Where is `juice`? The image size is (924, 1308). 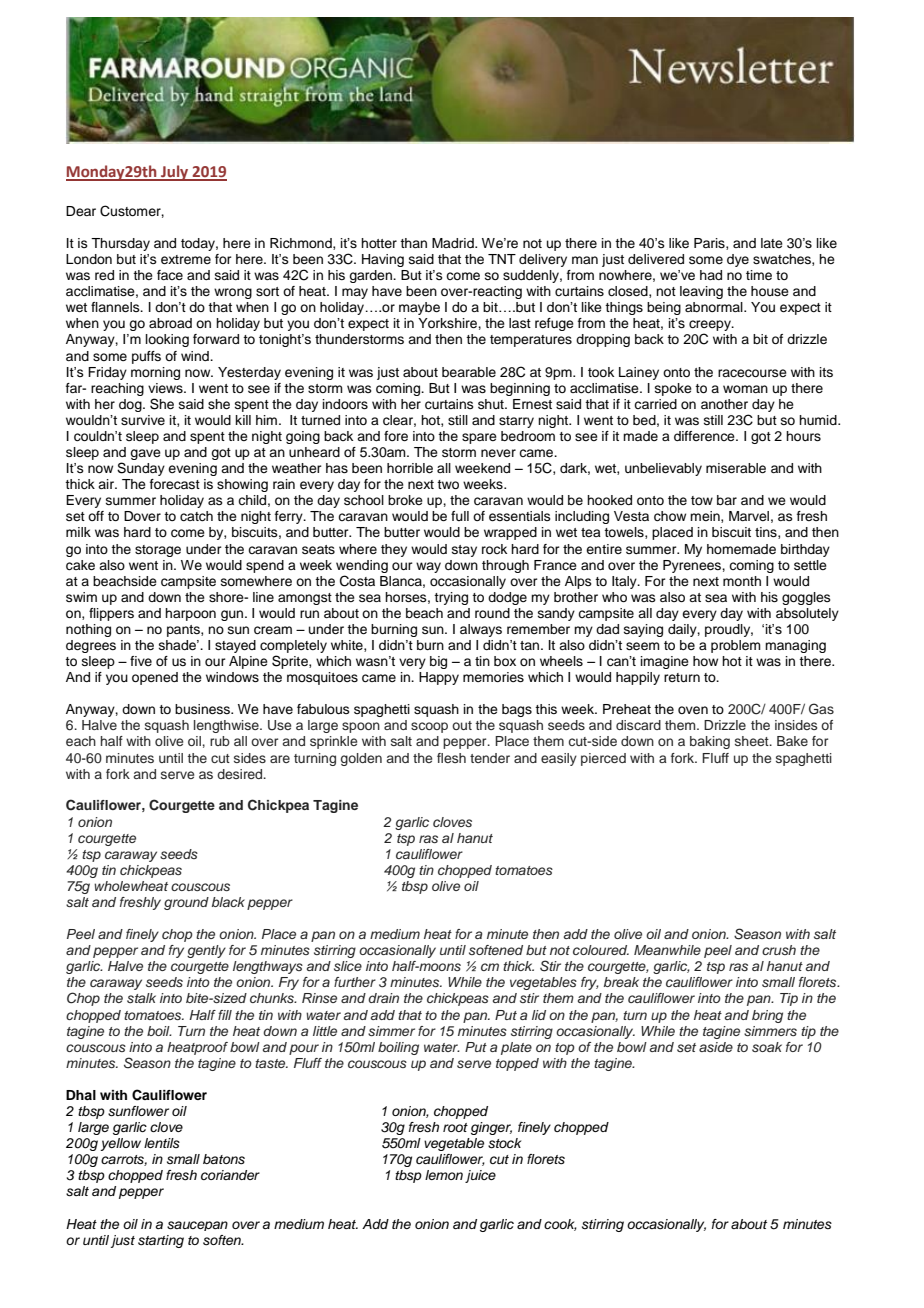
juice is located at coordinates (480, 1176).
